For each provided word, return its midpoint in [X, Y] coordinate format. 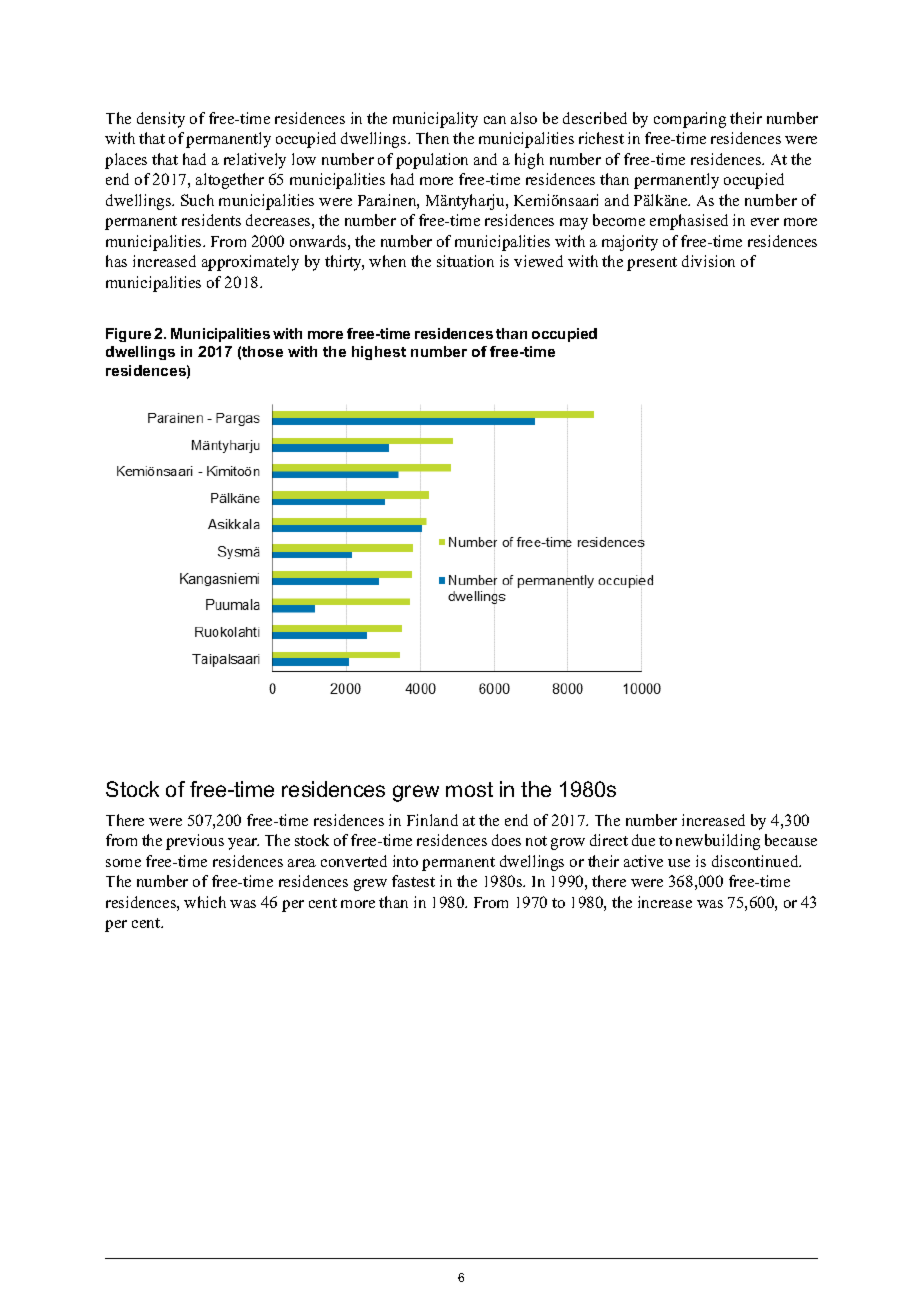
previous [195, 842]
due [643, 840]
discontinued [756, 861]
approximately [250, 263]
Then [432, 138]
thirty [344, 263]
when [387, 261]
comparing [690, 120]
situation [465, 261]
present [652, 264]
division [708, 261]
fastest [413, 881]
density [161, 120]
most [469, 789]
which [205, 902]
